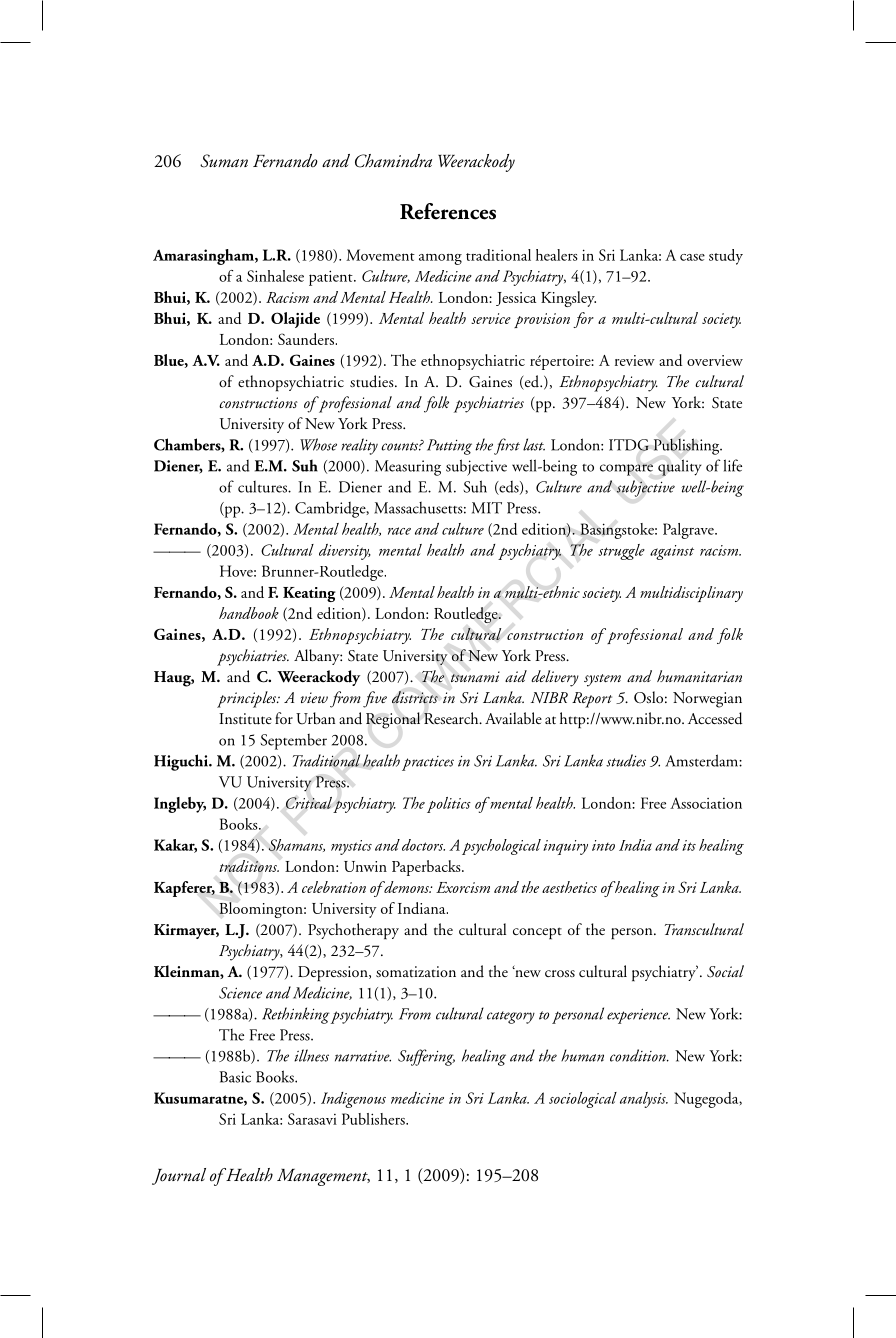  Describe the element at coordinates (692, 257) in the document. I see `case` at that location.
